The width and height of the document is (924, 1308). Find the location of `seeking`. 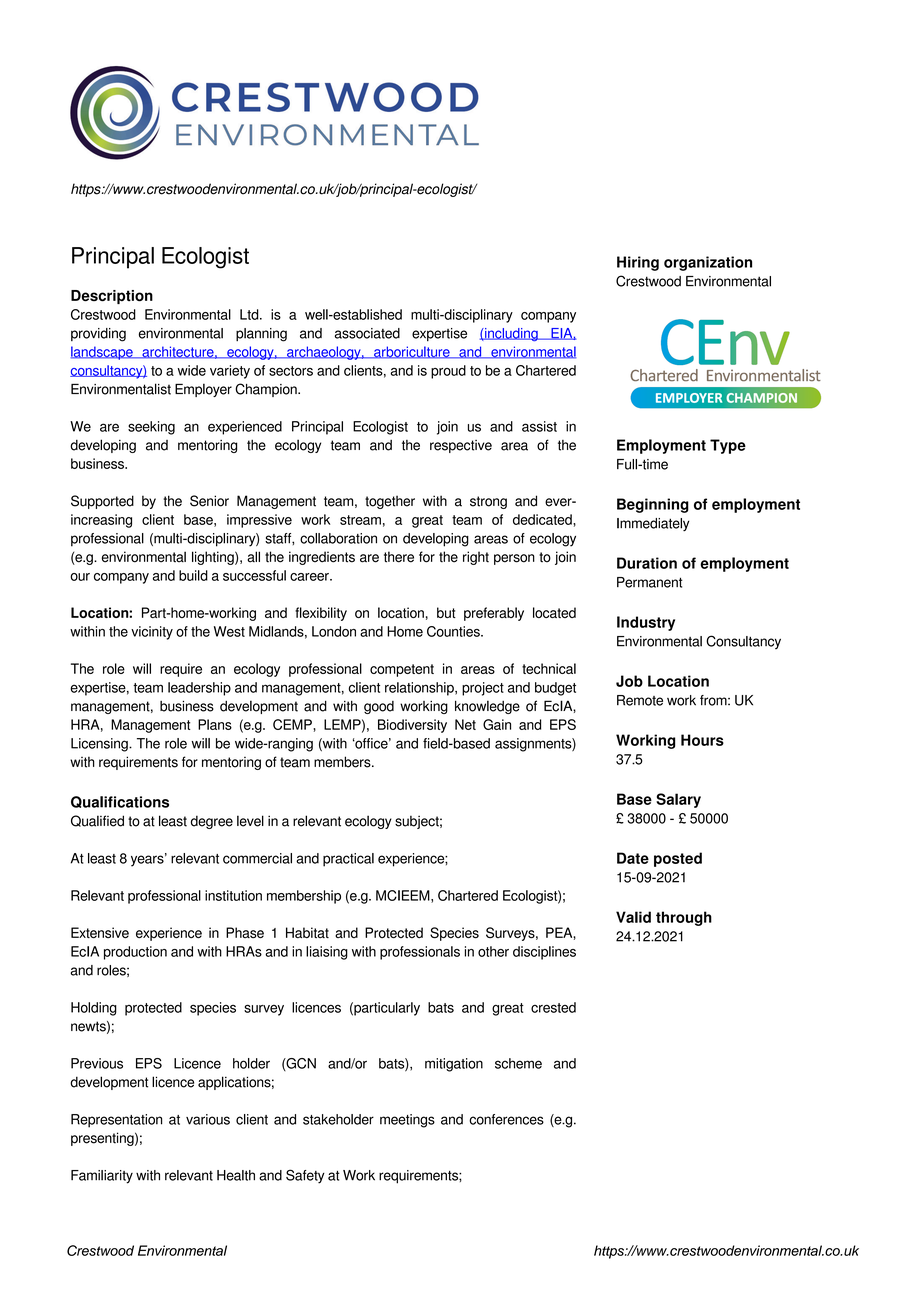

seeking is located at coordinates (151, 428).
